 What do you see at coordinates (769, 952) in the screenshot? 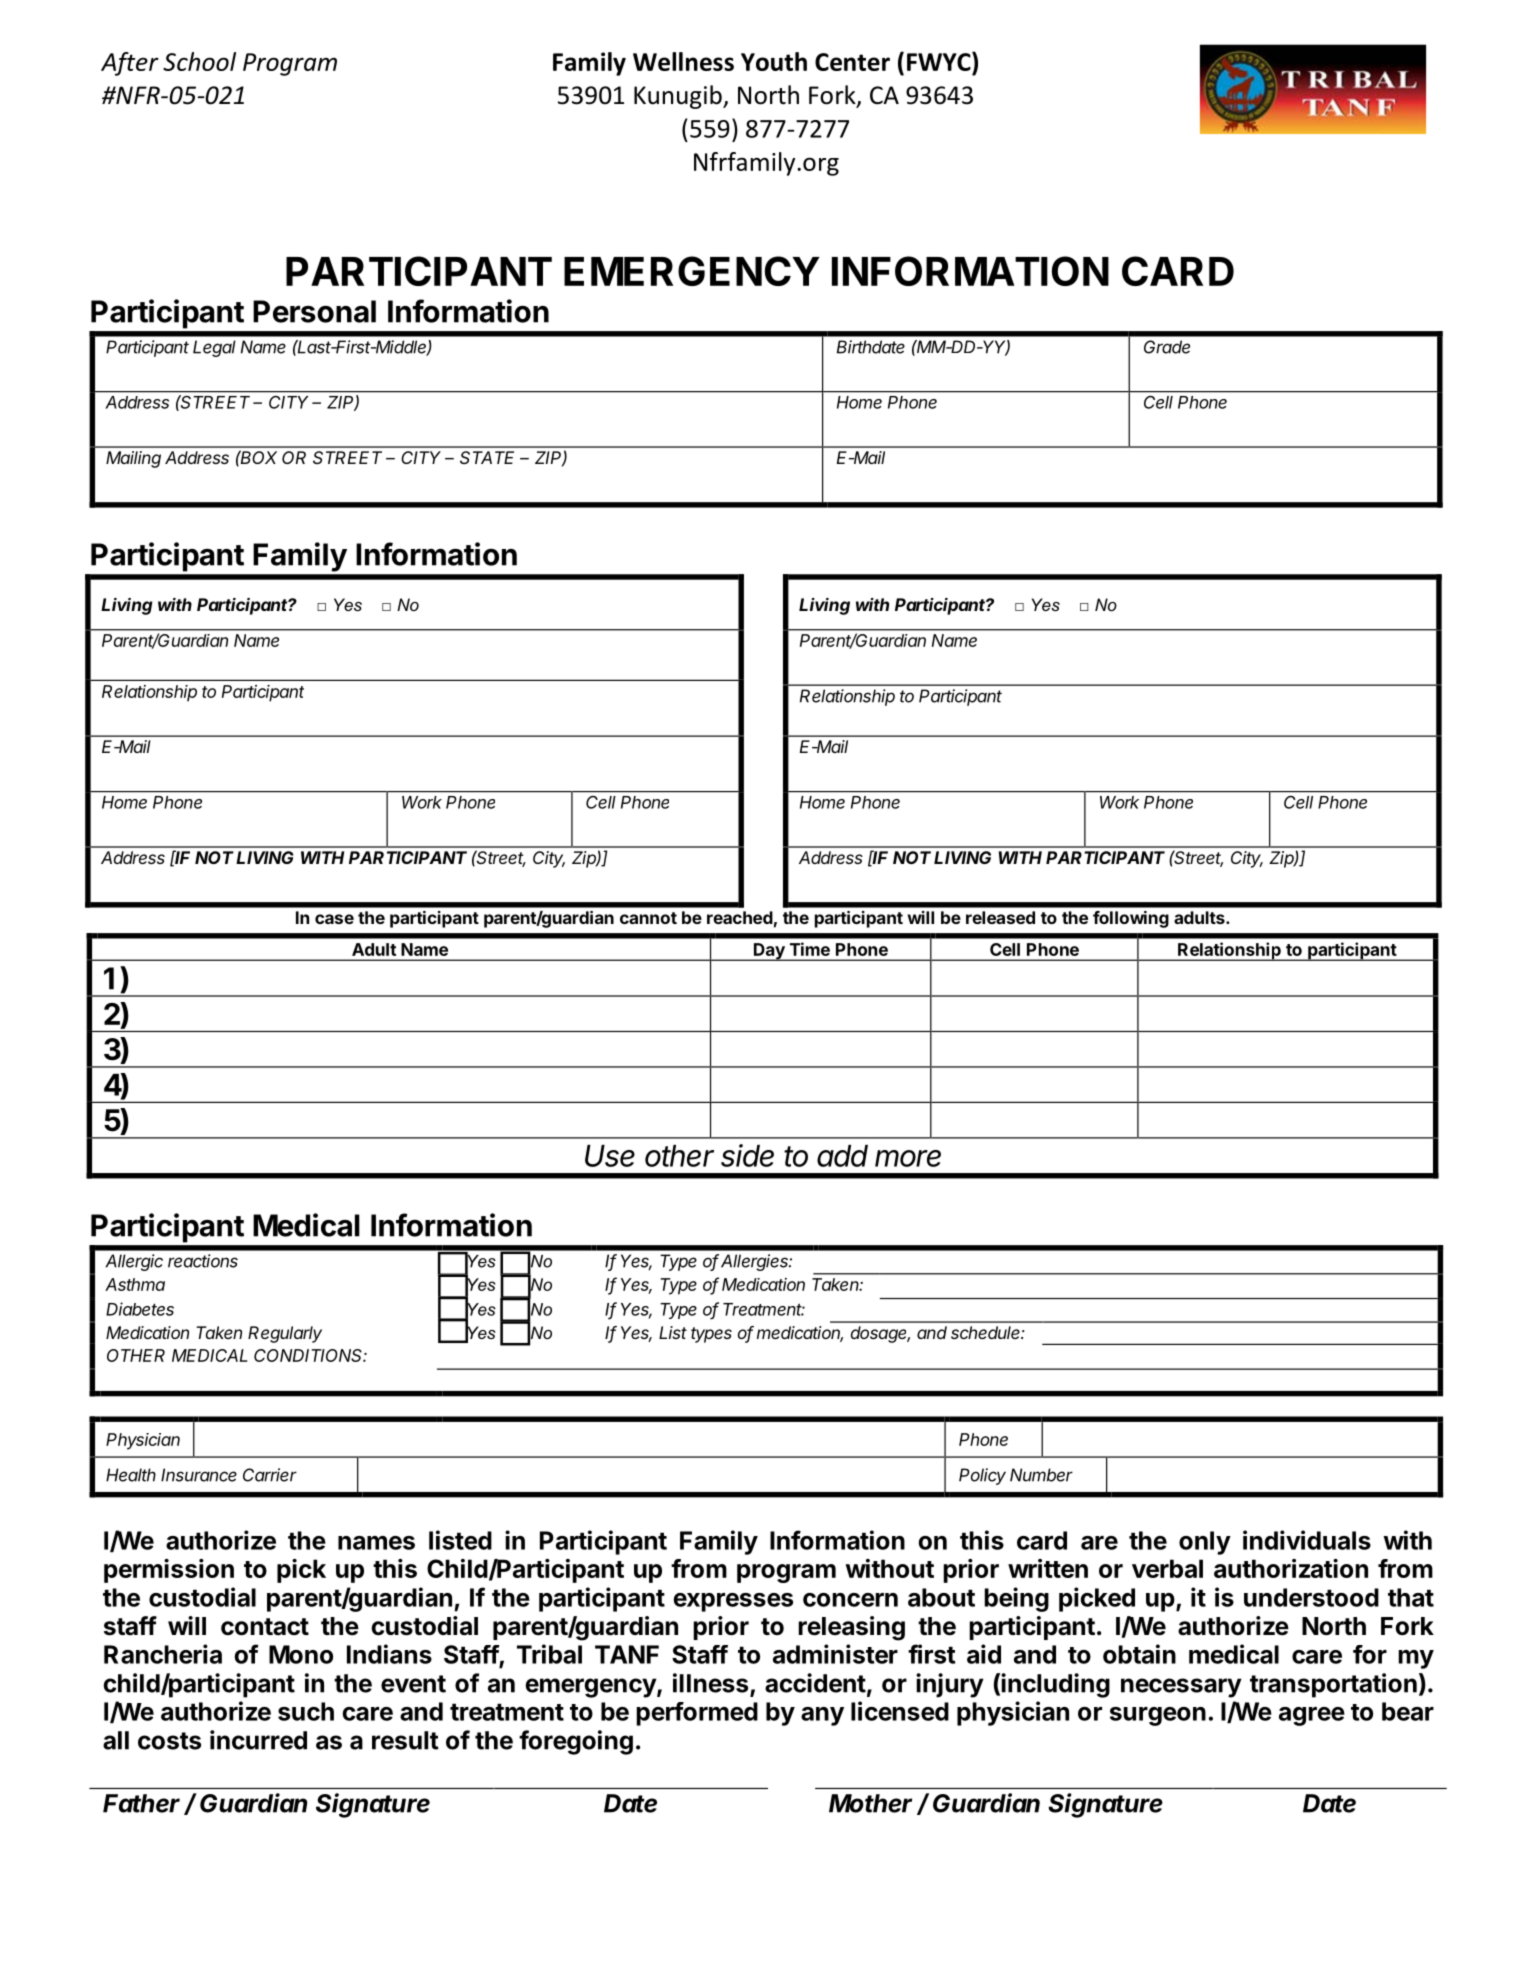
I see `Day` at bounding box center [769, 952].
